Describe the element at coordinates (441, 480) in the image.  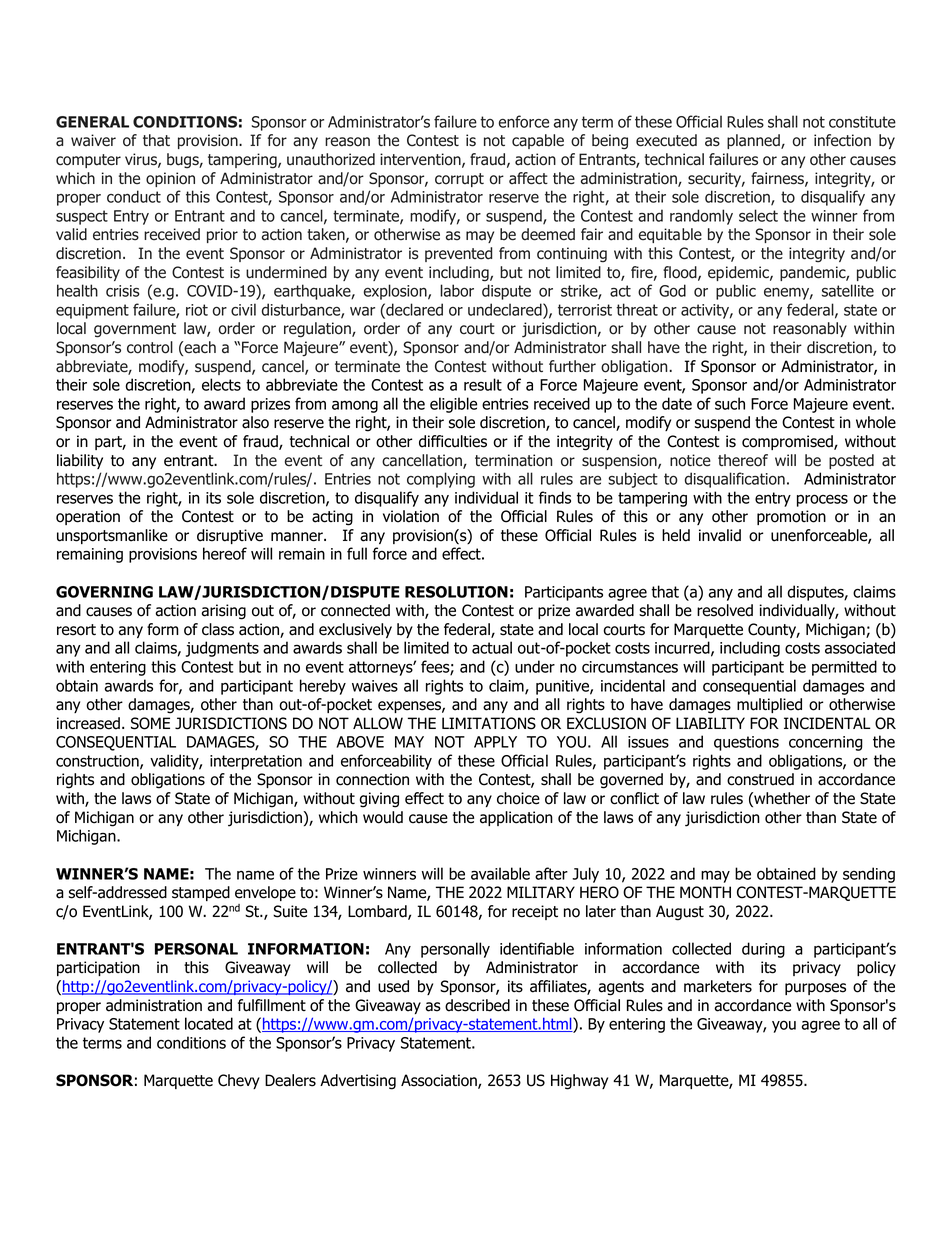
I see `complying` at that location.
